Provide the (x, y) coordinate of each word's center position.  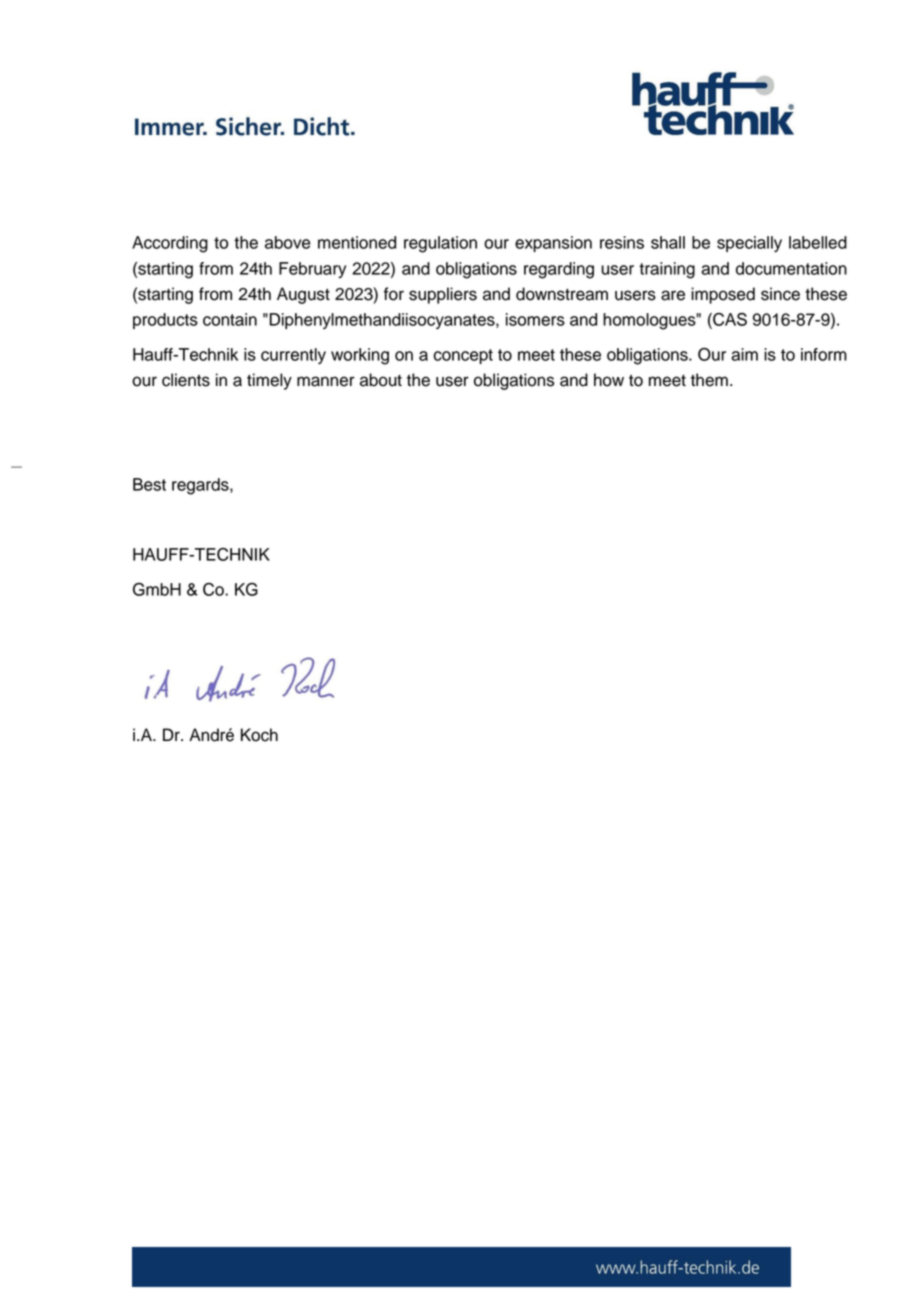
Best (149, 484)
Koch (259, 735)
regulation (440, 244)
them (709, 380)
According (170, 244)
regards (201, 486)
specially (749, 244)
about (381, 380)
